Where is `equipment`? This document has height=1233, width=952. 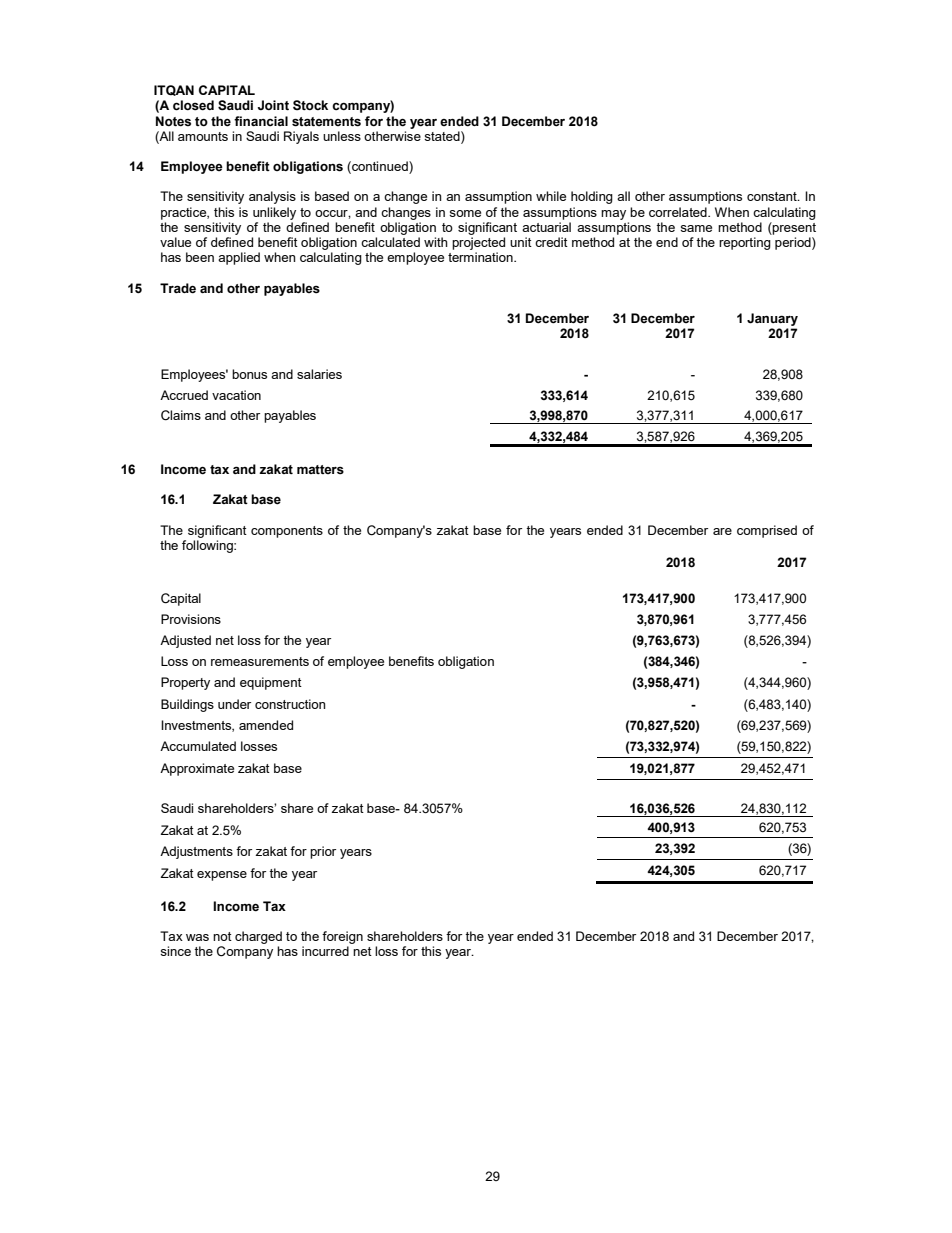
equipment is located at coordinates (271, 683).
